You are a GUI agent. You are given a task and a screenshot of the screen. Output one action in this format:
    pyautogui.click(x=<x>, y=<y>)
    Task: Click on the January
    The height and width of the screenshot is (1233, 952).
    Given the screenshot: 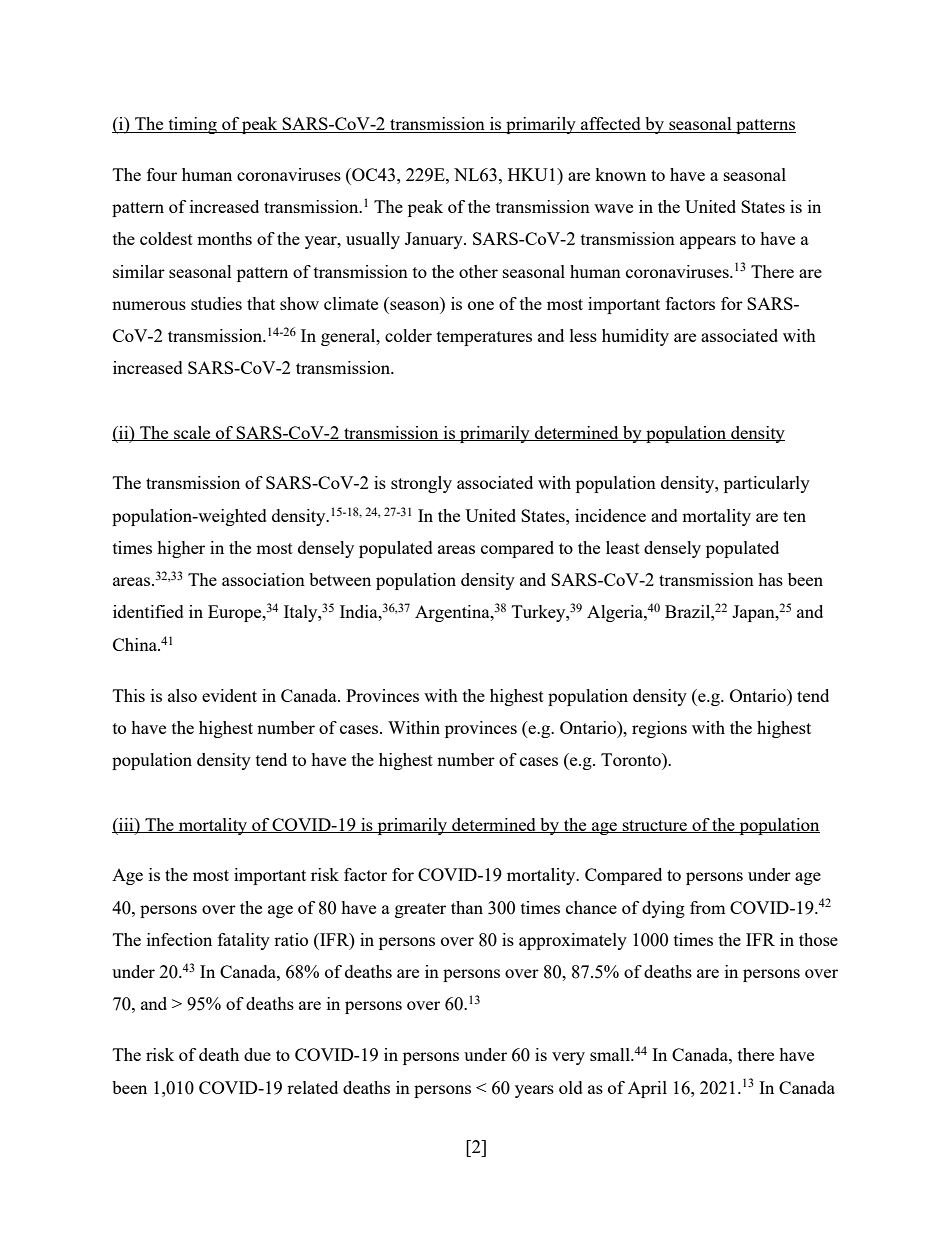 What is the action you would take?
    pyautogui.click(x=435, y=240)
